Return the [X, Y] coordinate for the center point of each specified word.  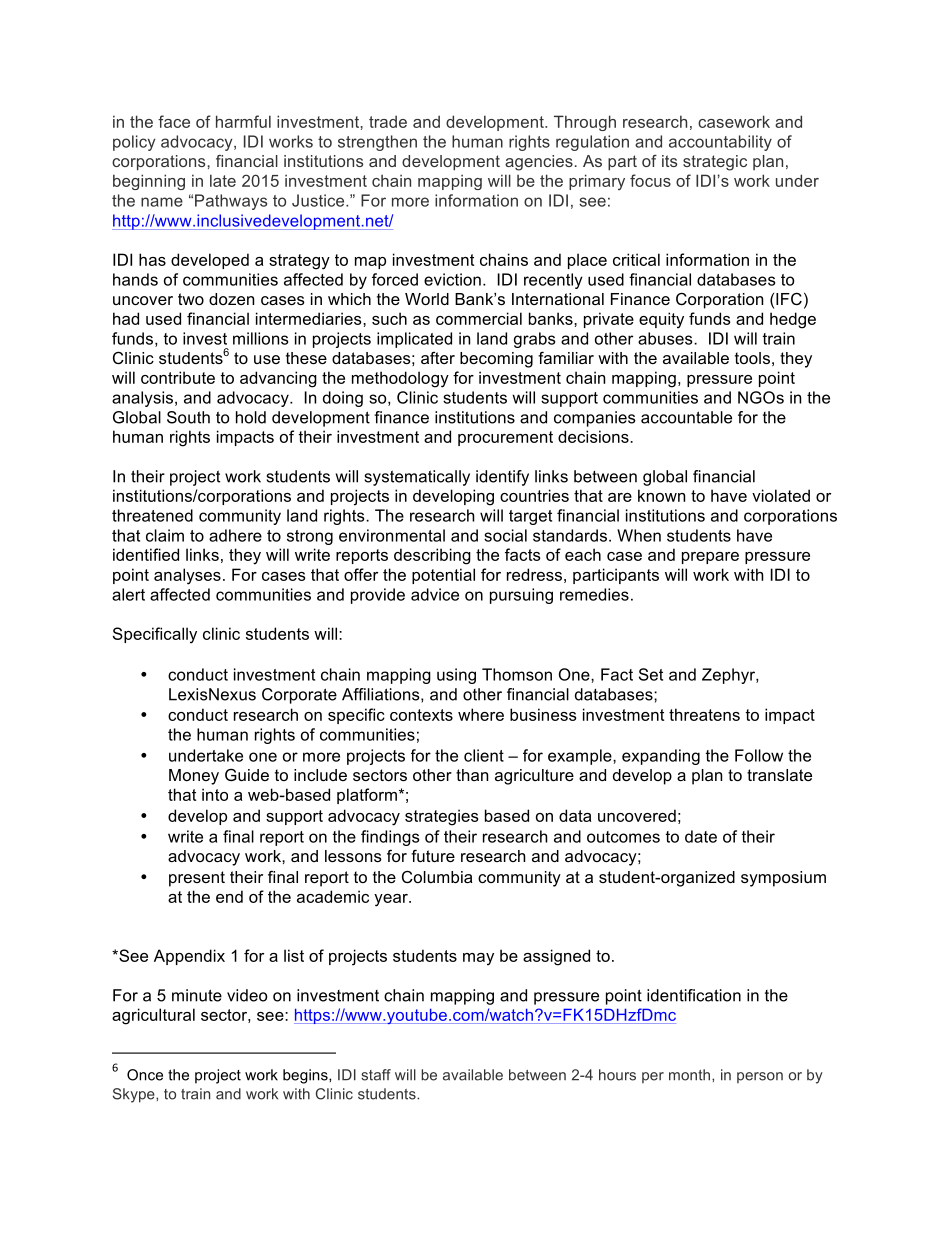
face [174, 121]
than [472, 775]
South [188, 417]
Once [145, 1075]
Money [194, 777]
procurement [505, 438]
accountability [720, 143]
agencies [539, 163]
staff [376, 1075]
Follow [759, 755]
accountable [686, 417]
